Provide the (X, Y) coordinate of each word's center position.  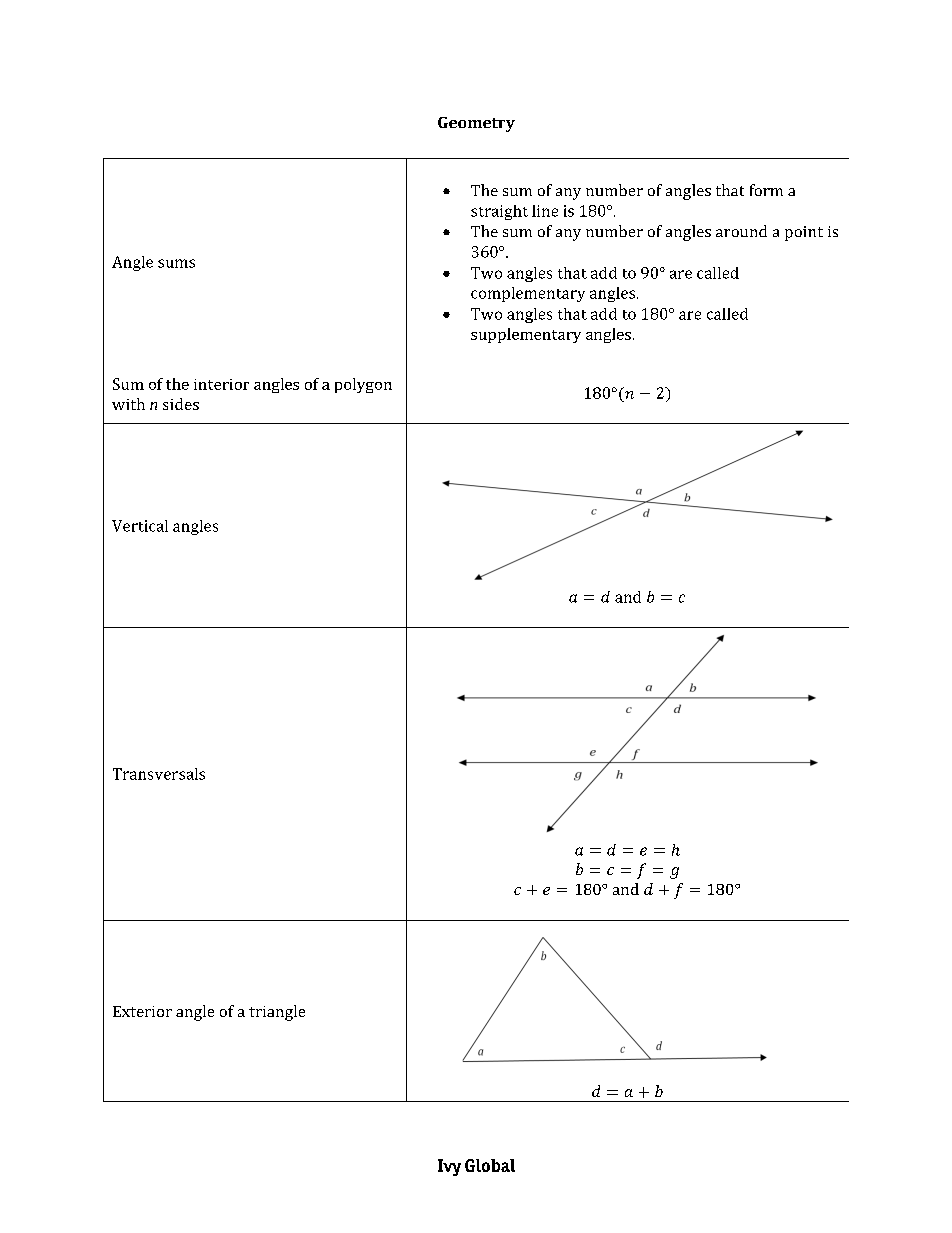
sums (176, 263)
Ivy (449, 1167)
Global (490, 1165)
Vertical (140, 526)
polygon (363, 385)
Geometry (476, 124)
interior (221, 384)
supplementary (526, 335)
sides (181, 404)
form (766, 190)
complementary (528, 294)
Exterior (142, 1011)
